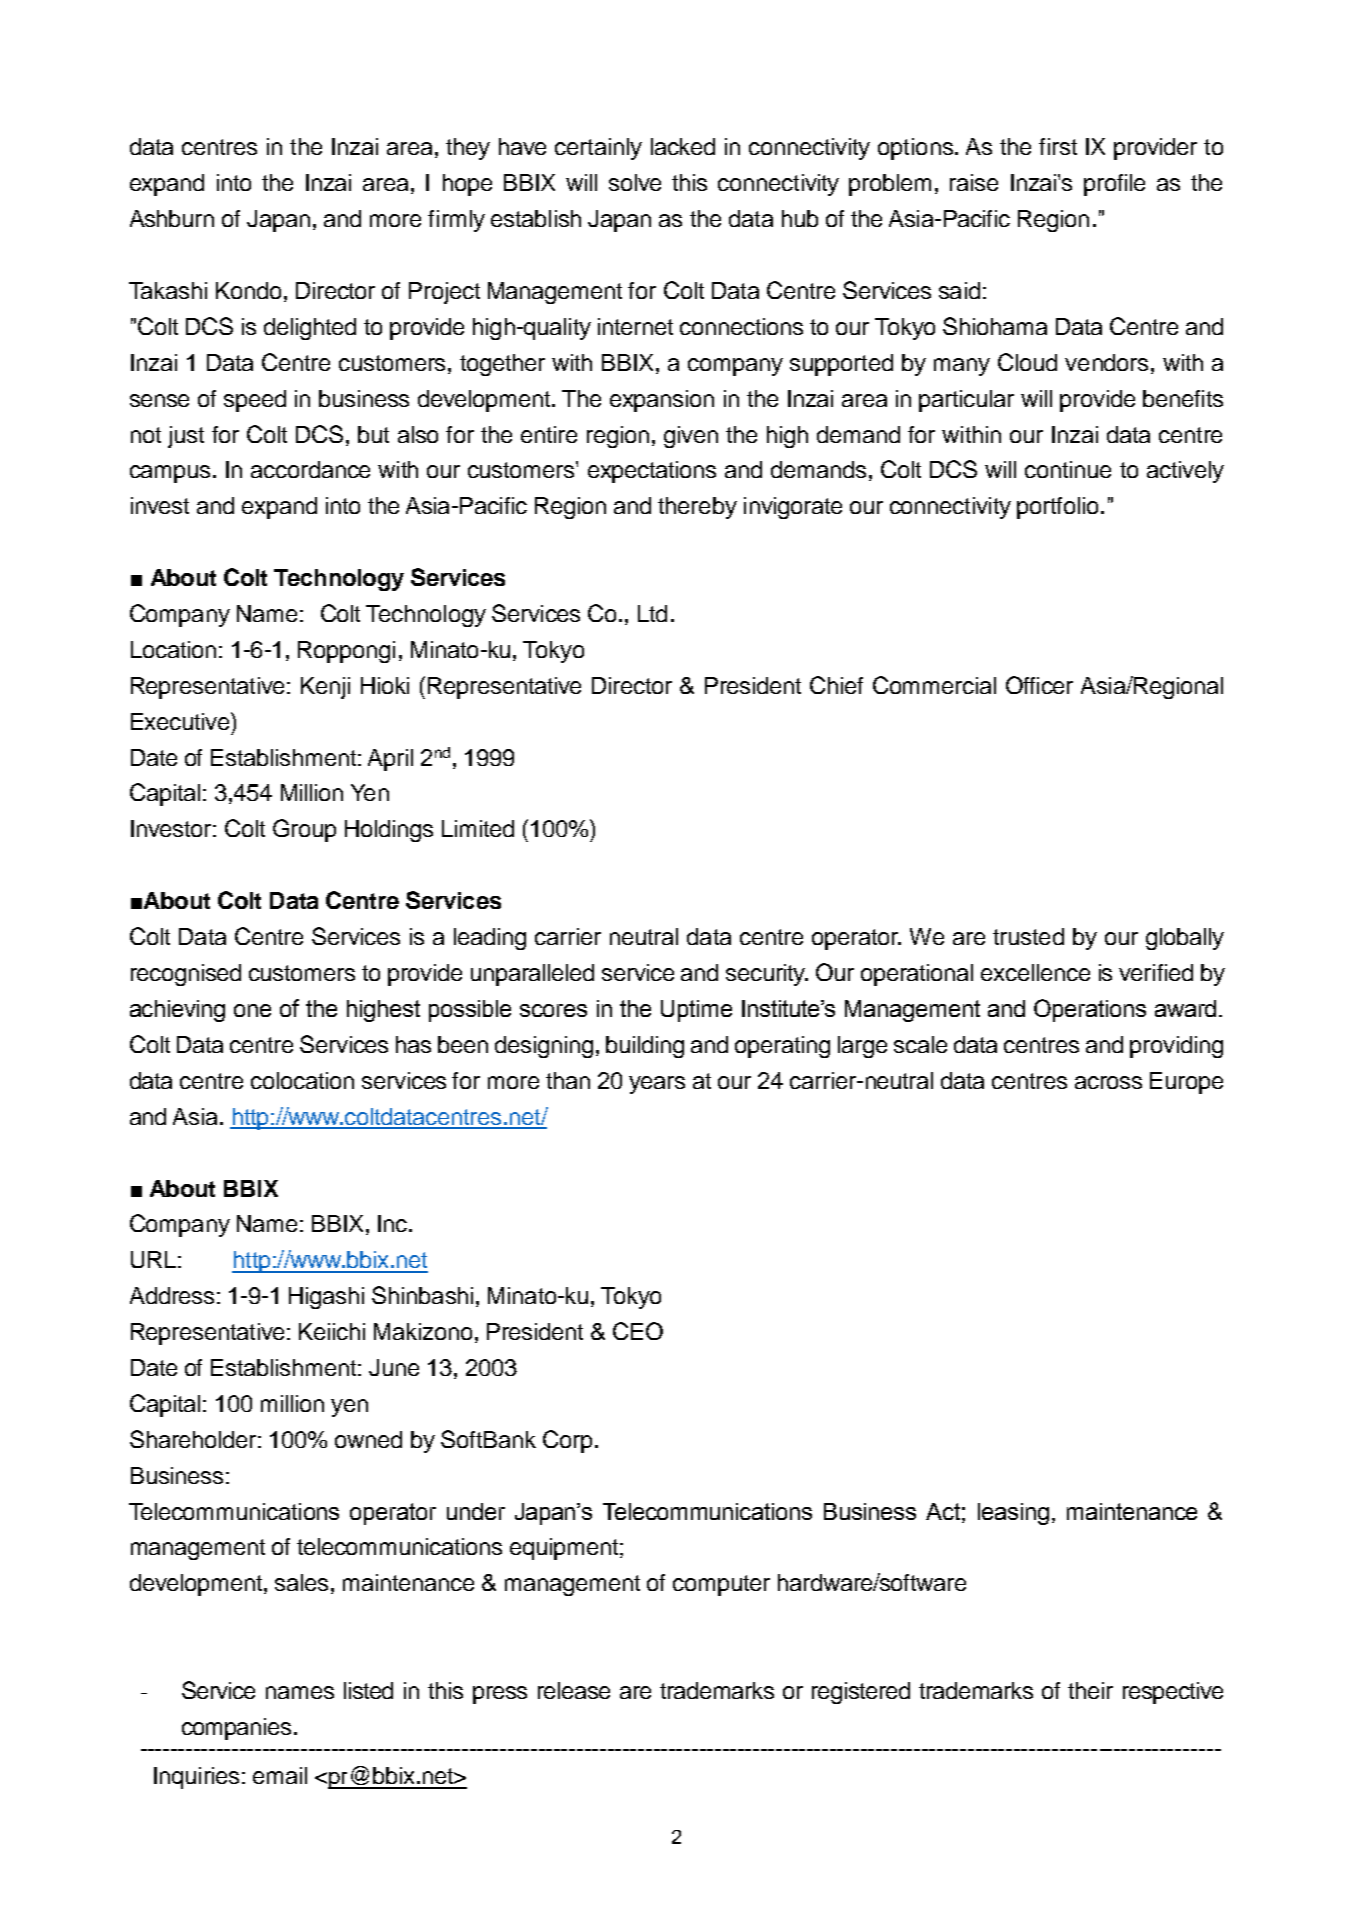 The image size is (1353, 1913). I want to click on thereby, so click(697, 508).
